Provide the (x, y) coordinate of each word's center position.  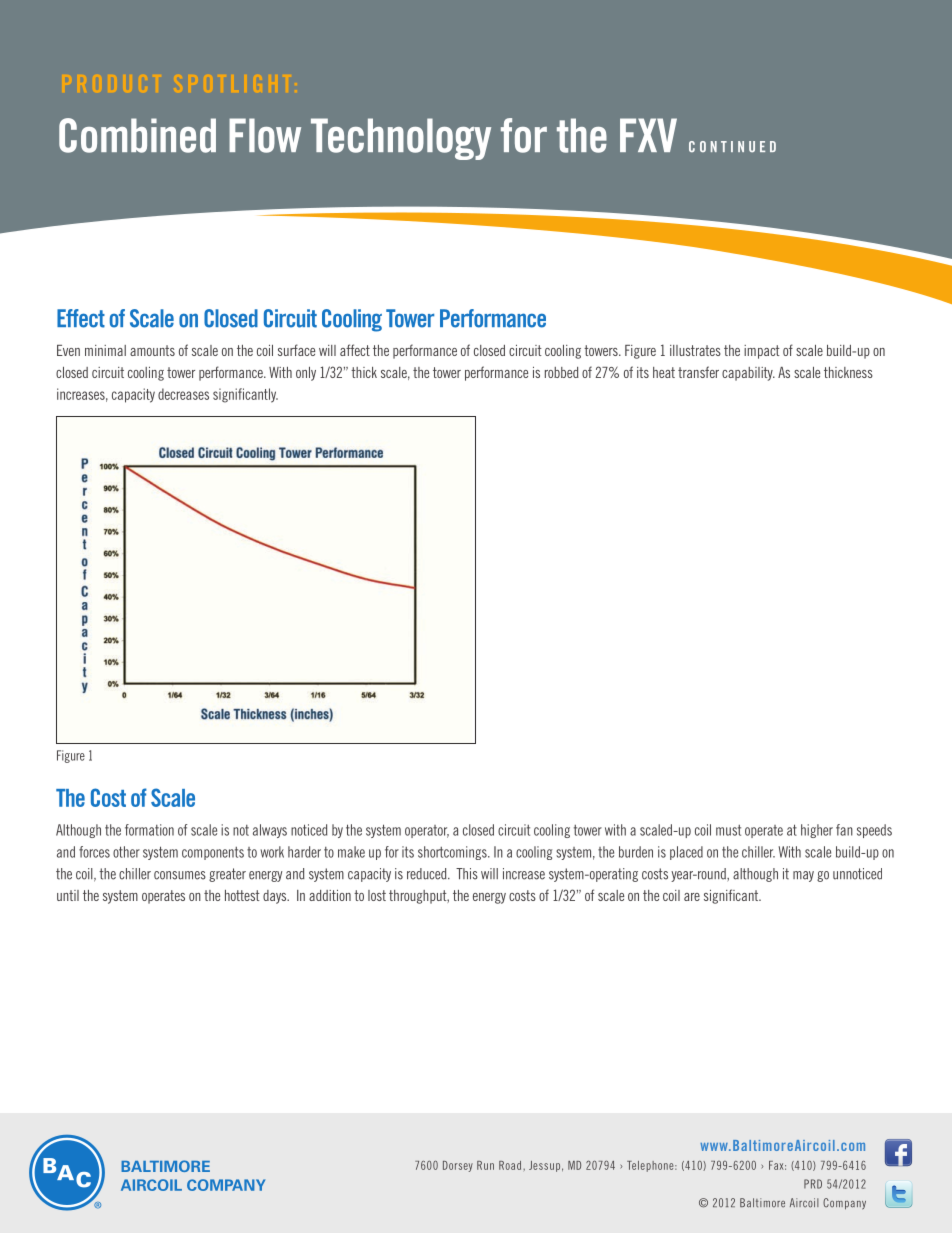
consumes (180, 875)
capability (748, 374)
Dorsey (458, 1166)
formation (149, 830)
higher (817, 831)
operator (427, 831)
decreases (183, 394)
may (803, 876)
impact (762, 352)
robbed (562, 372)
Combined (137, 135)
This (467, 874)
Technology (401, 139)
